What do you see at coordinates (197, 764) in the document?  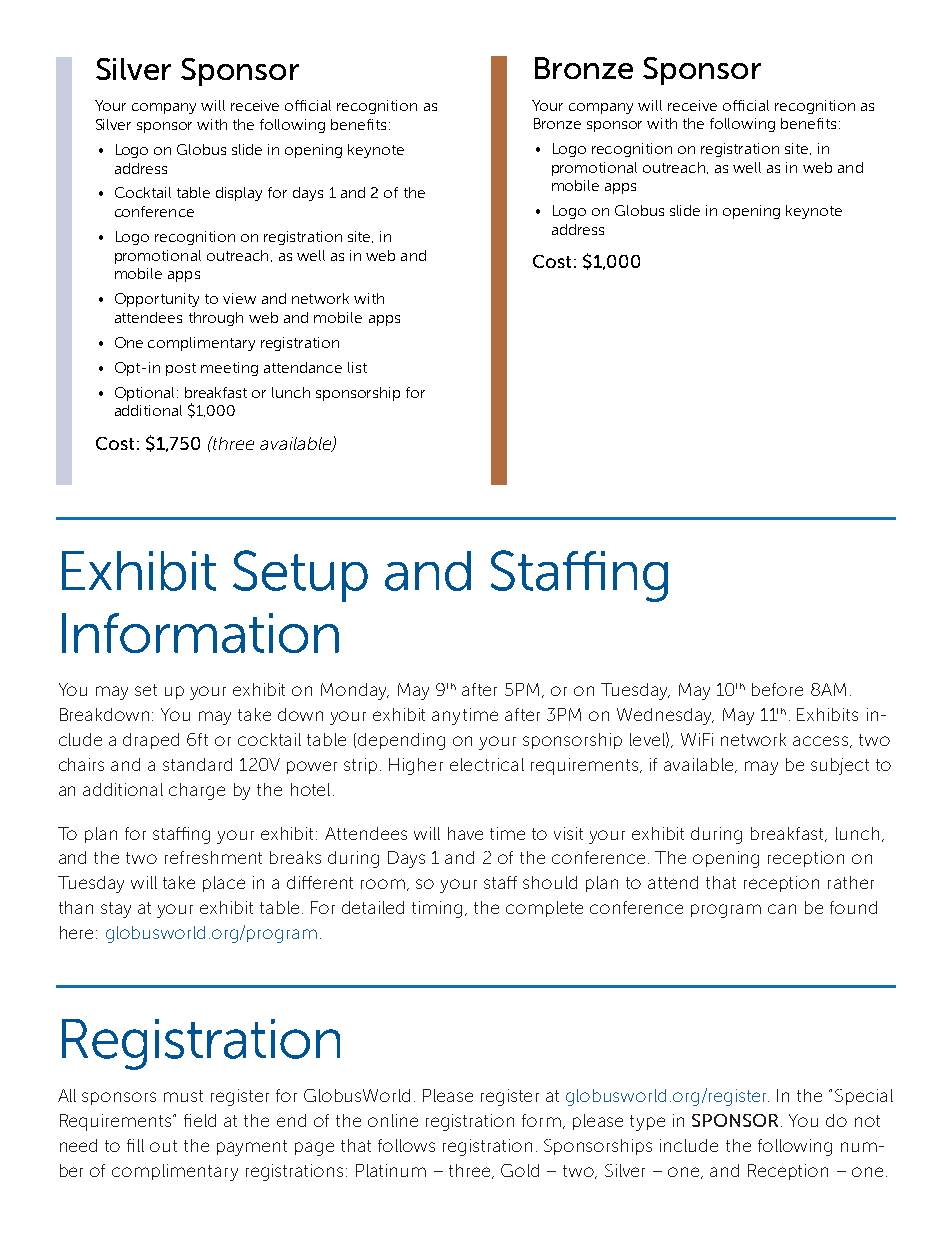 I see `standard` at bounding box center [197, 764].
